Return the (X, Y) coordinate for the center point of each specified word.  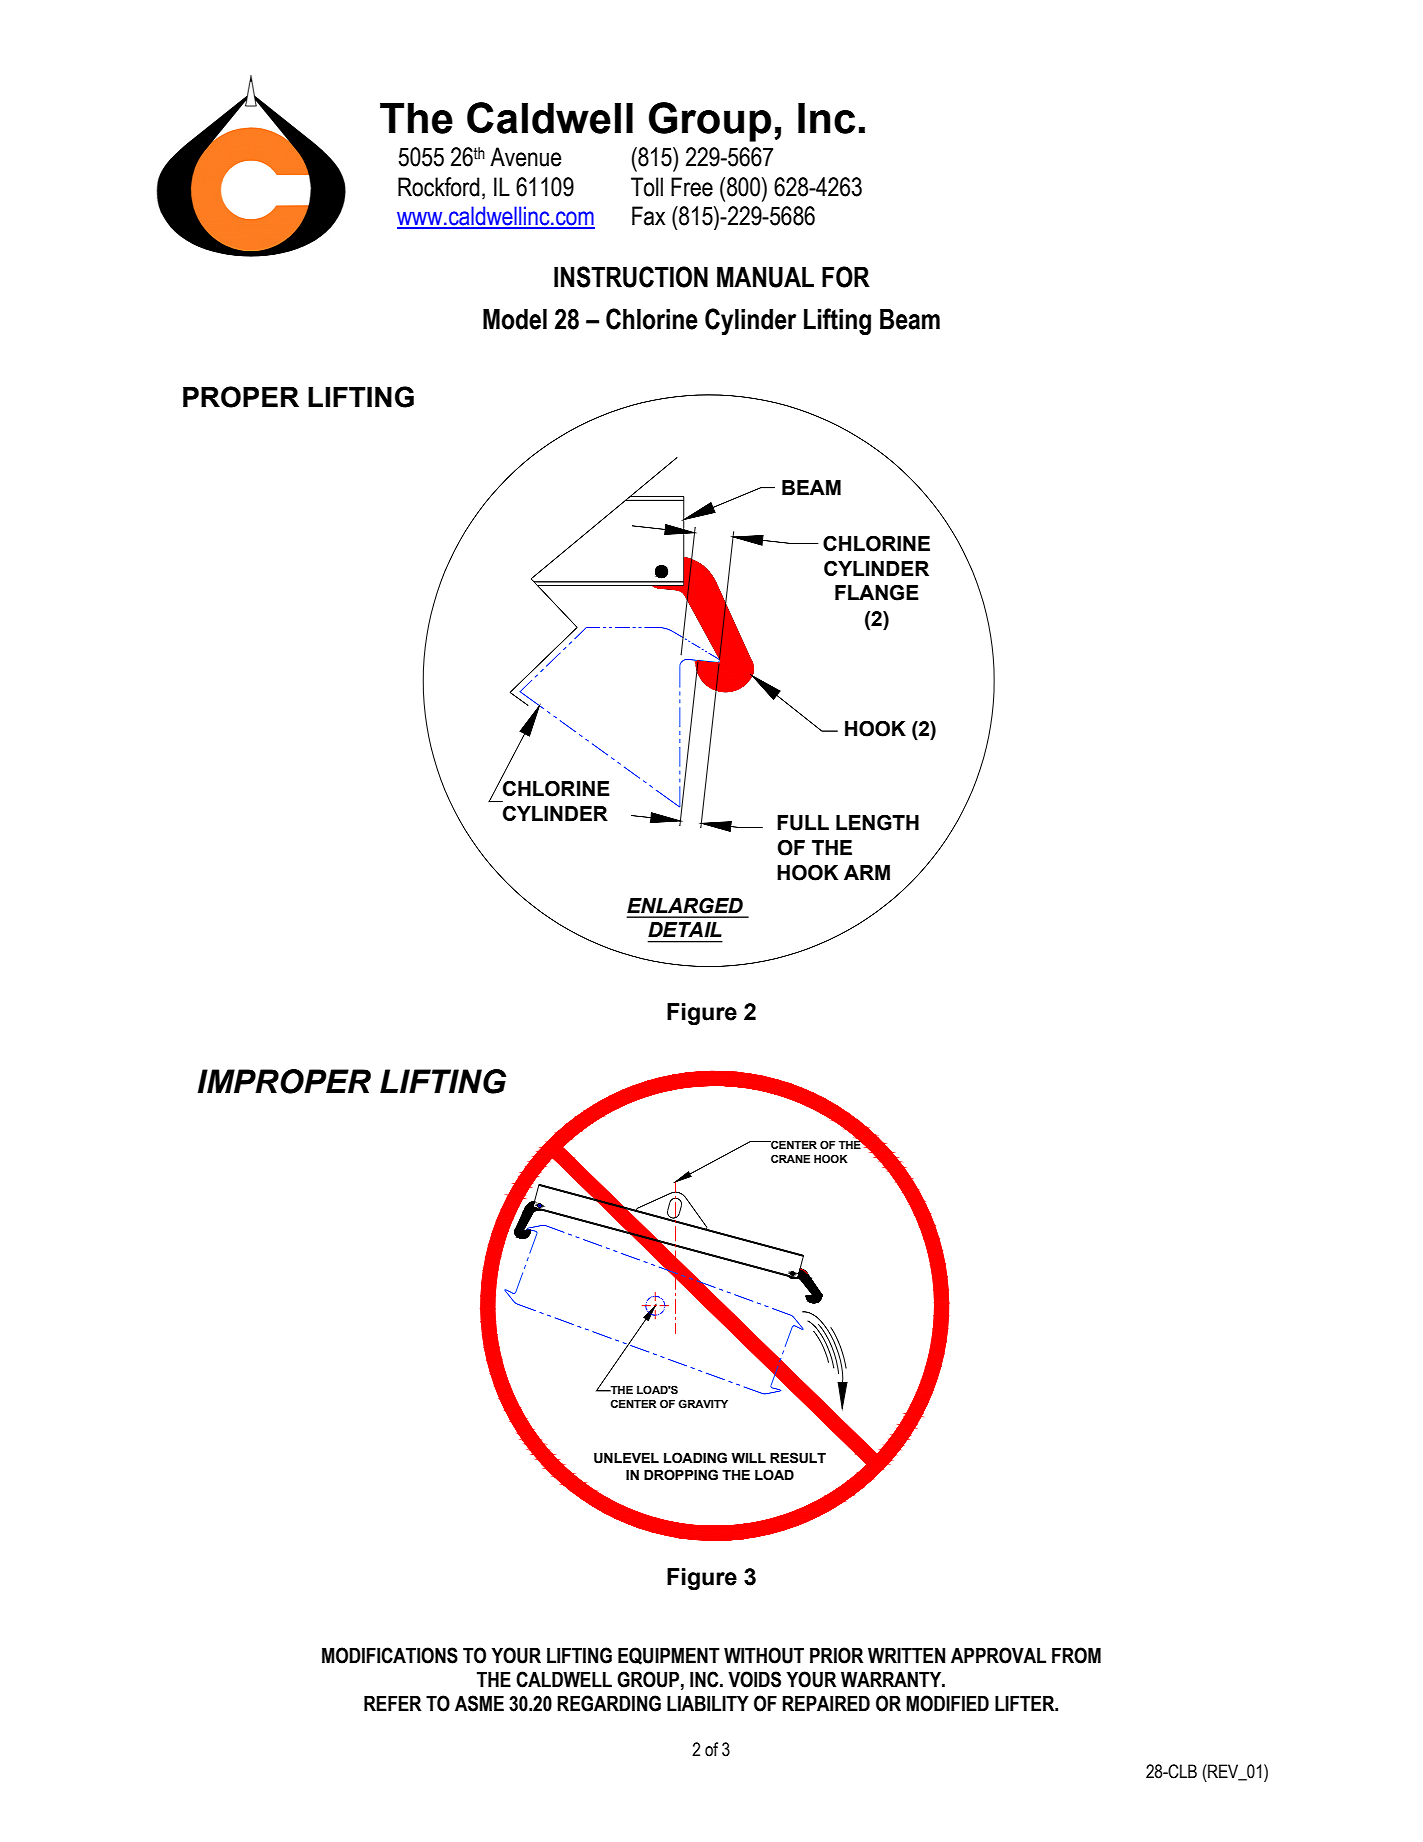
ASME (479, 1703)
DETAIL (685, 929)
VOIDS (754, 1679)
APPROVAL (998, 1655)
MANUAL (765, 277)
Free (692, 187)
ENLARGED (685, 905)
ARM (867, 872)
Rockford (439, 187)
